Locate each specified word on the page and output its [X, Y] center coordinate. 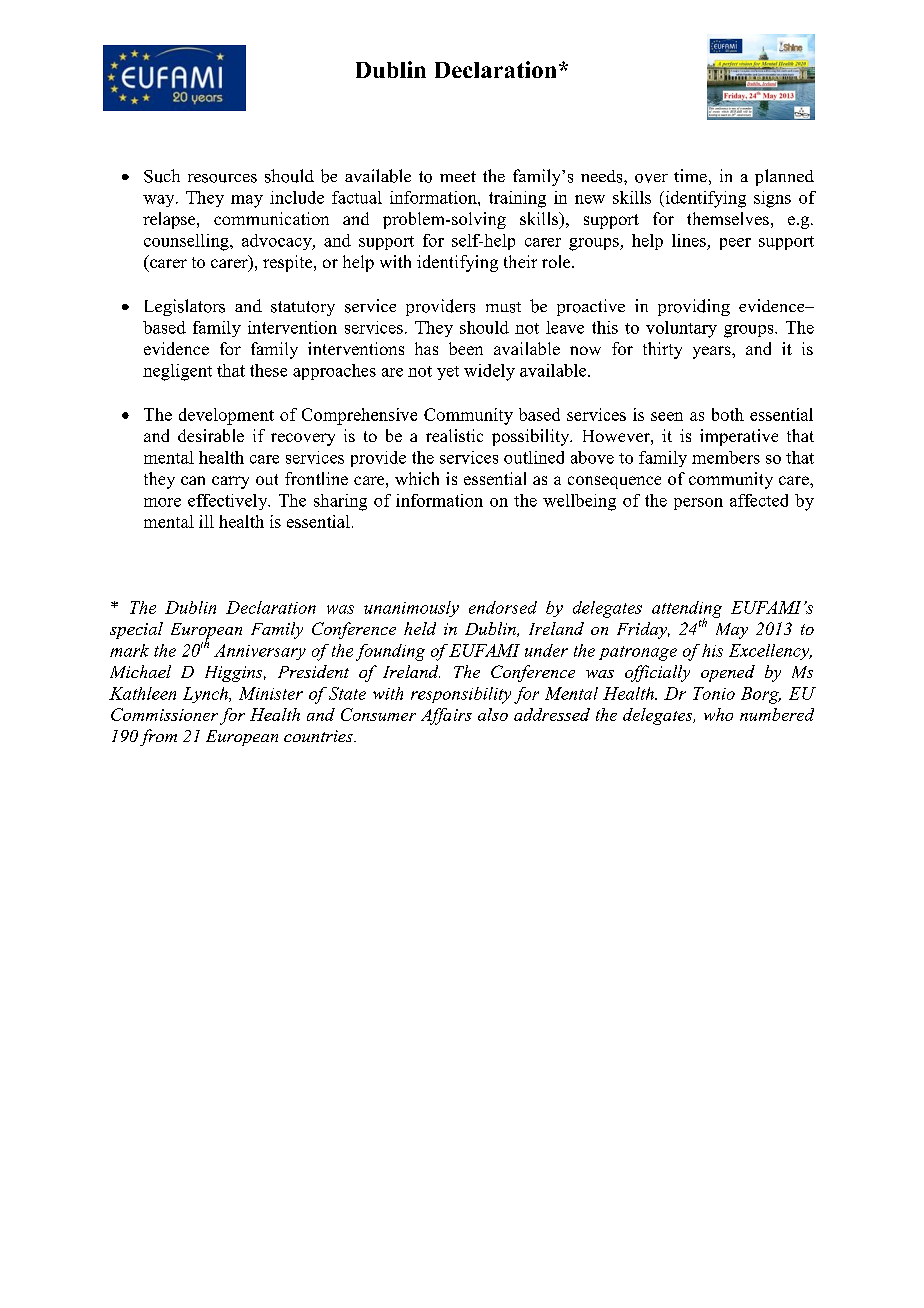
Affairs [446, 716]
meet [458, 176]
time [690, 175]
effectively [229, 502]
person [698, 504]
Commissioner [164, 714]
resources [222, 178]
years [713, 352]
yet [448, 373]
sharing [340, 502]
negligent [177, 372]
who [718, 714]
